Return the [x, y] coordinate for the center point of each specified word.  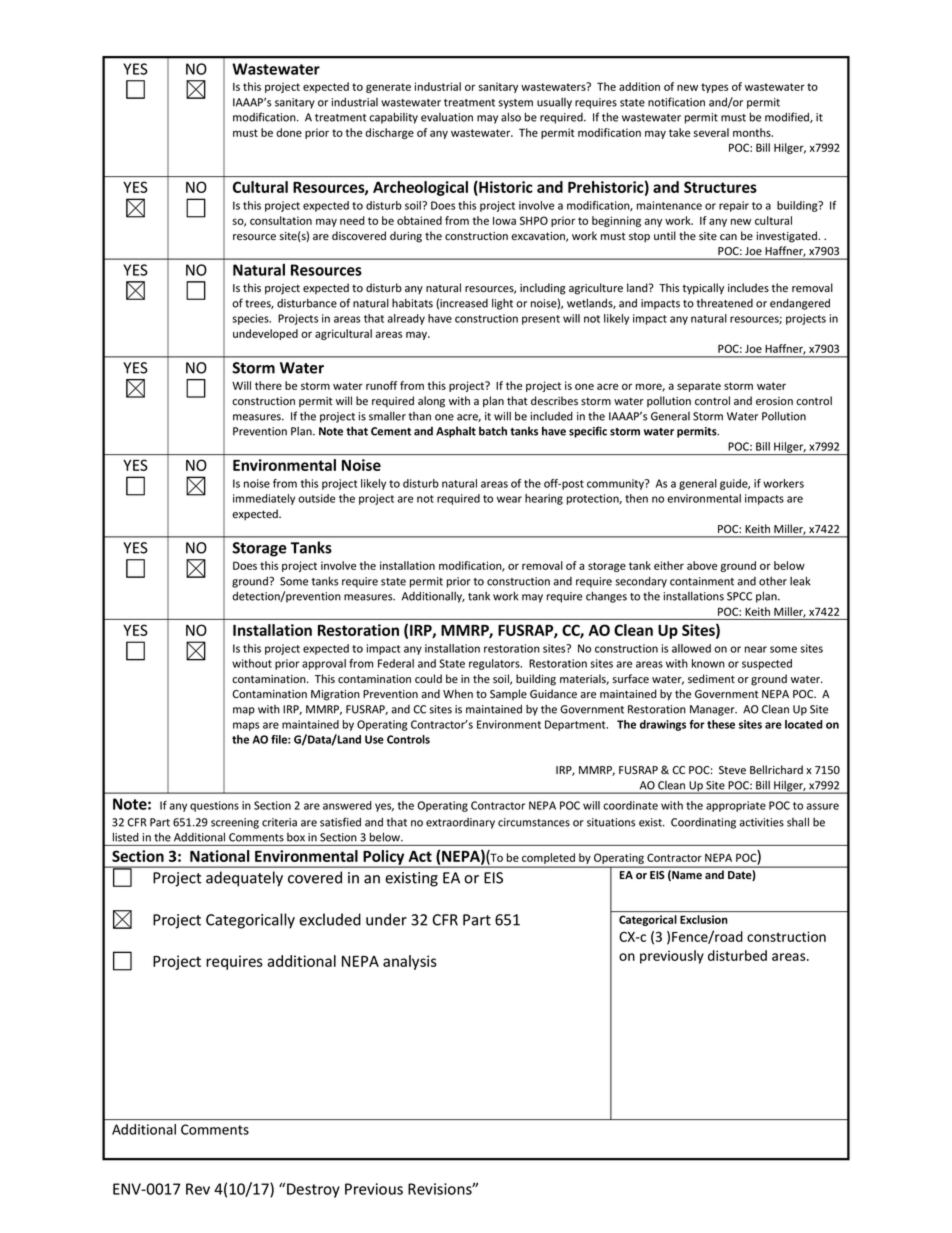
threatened [725, 303]
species [251, 319]
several [711, 132]
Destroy [313, 1190]
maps [246, 726]
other [773, 581]
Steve [732, 770]
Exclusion [703, 919]
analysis [410, 962]
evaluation [447, 117]
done [289, 132]
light [502, 304]
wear [509, 499]
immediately [264, 499]
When [458, 693]
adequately [244, 879]
